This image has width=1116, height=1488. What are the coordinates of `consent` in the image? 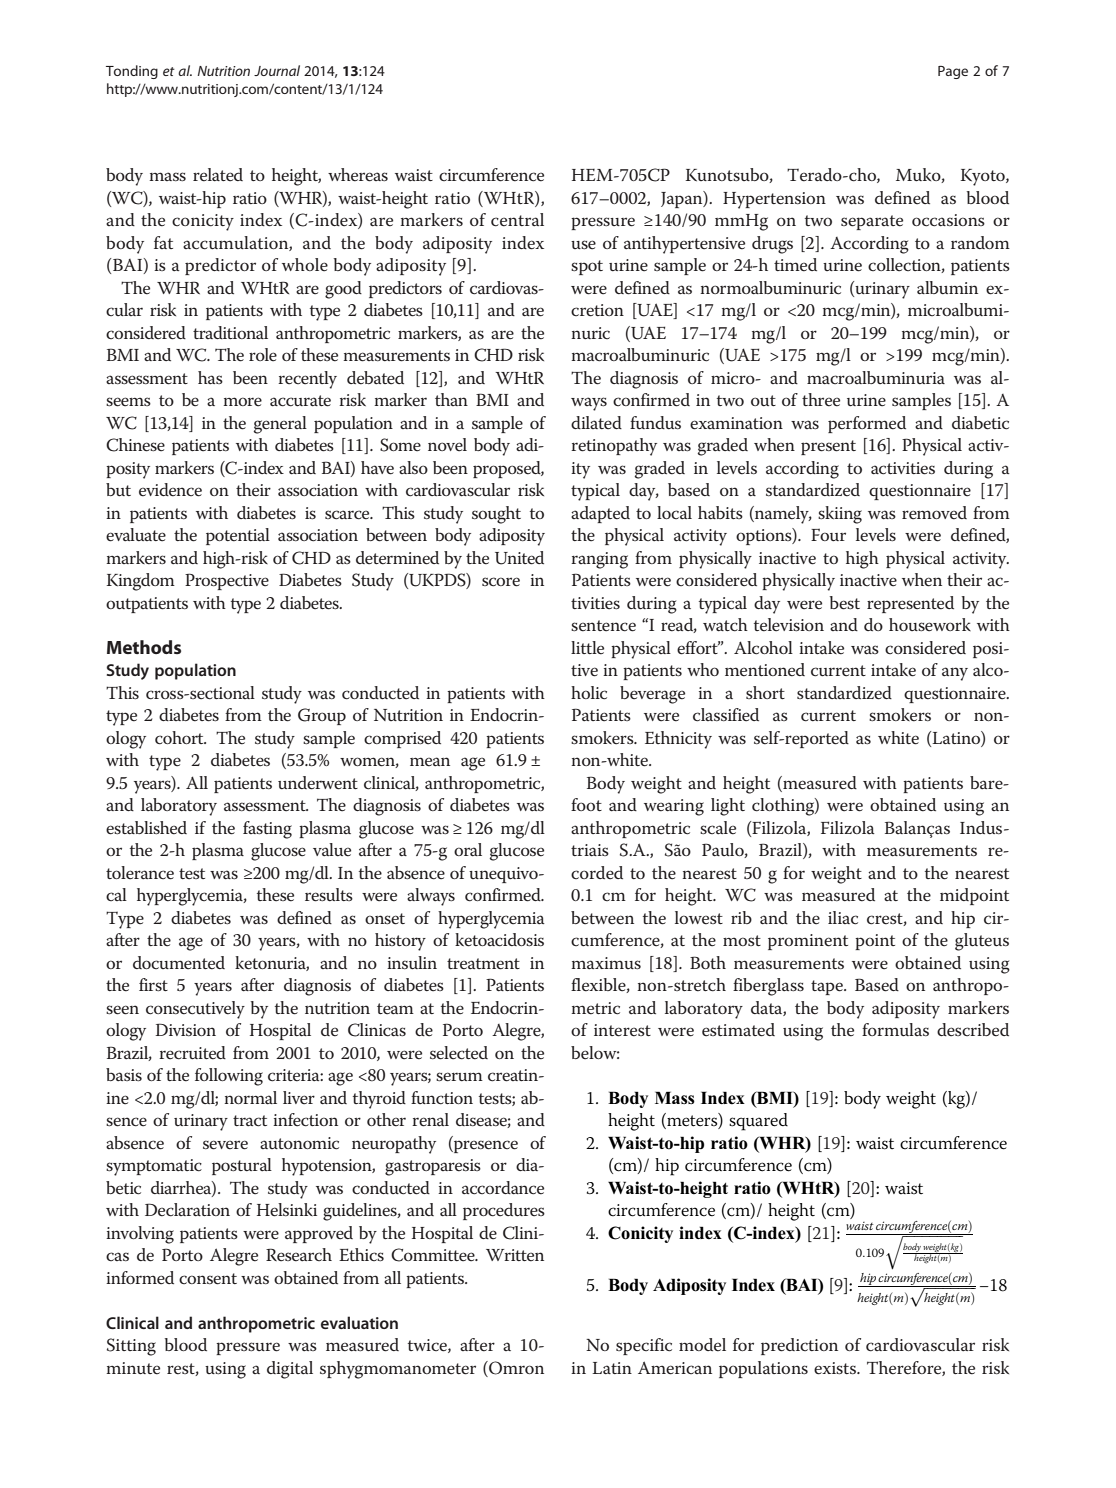 It's located at (208, 1279).
